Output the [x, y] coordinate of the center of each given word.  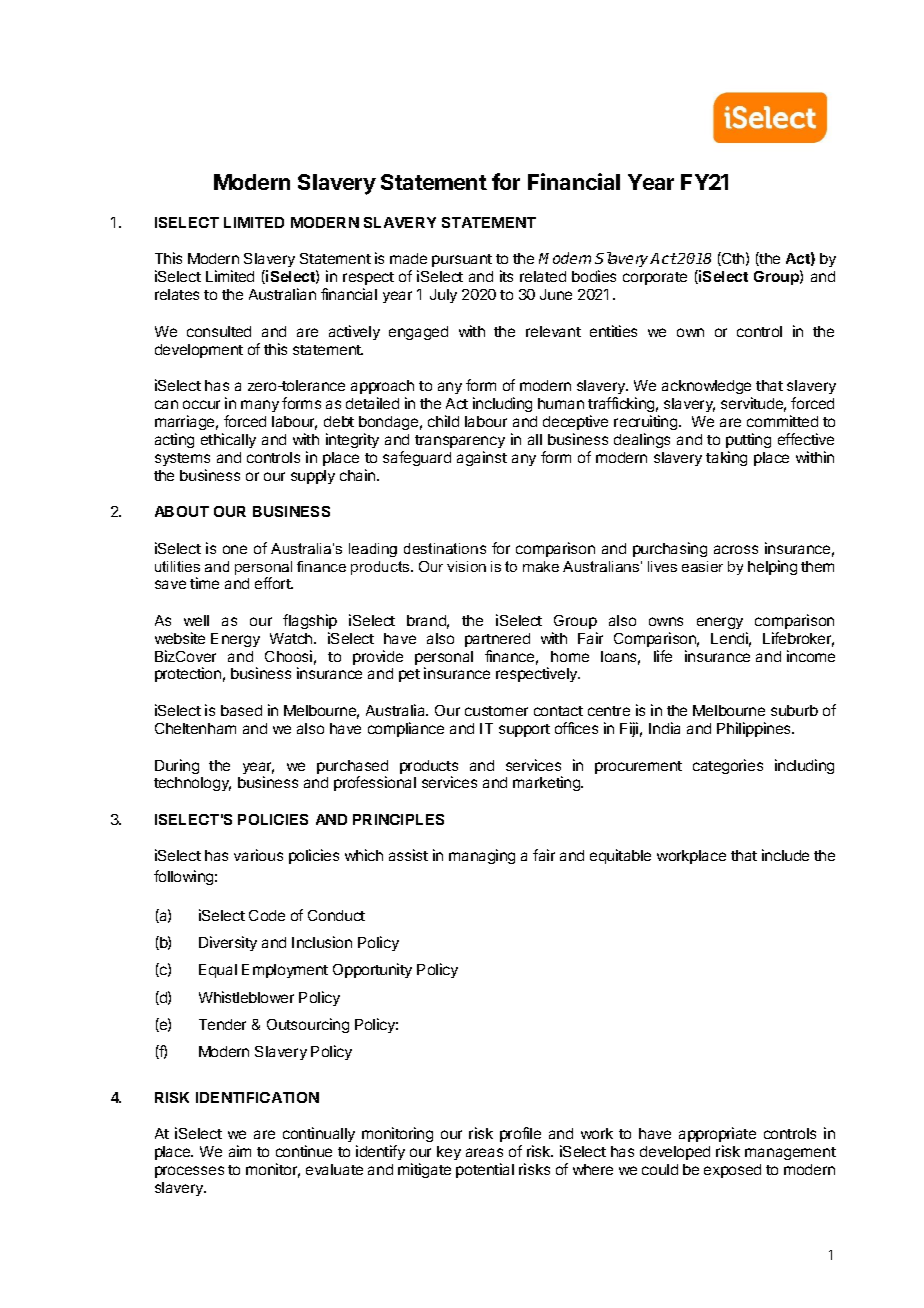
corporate [655, 278]
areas [484, 1152]
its [506, 276]
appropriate [717, 1134]
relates [177, 294]
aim [240, 1151]
